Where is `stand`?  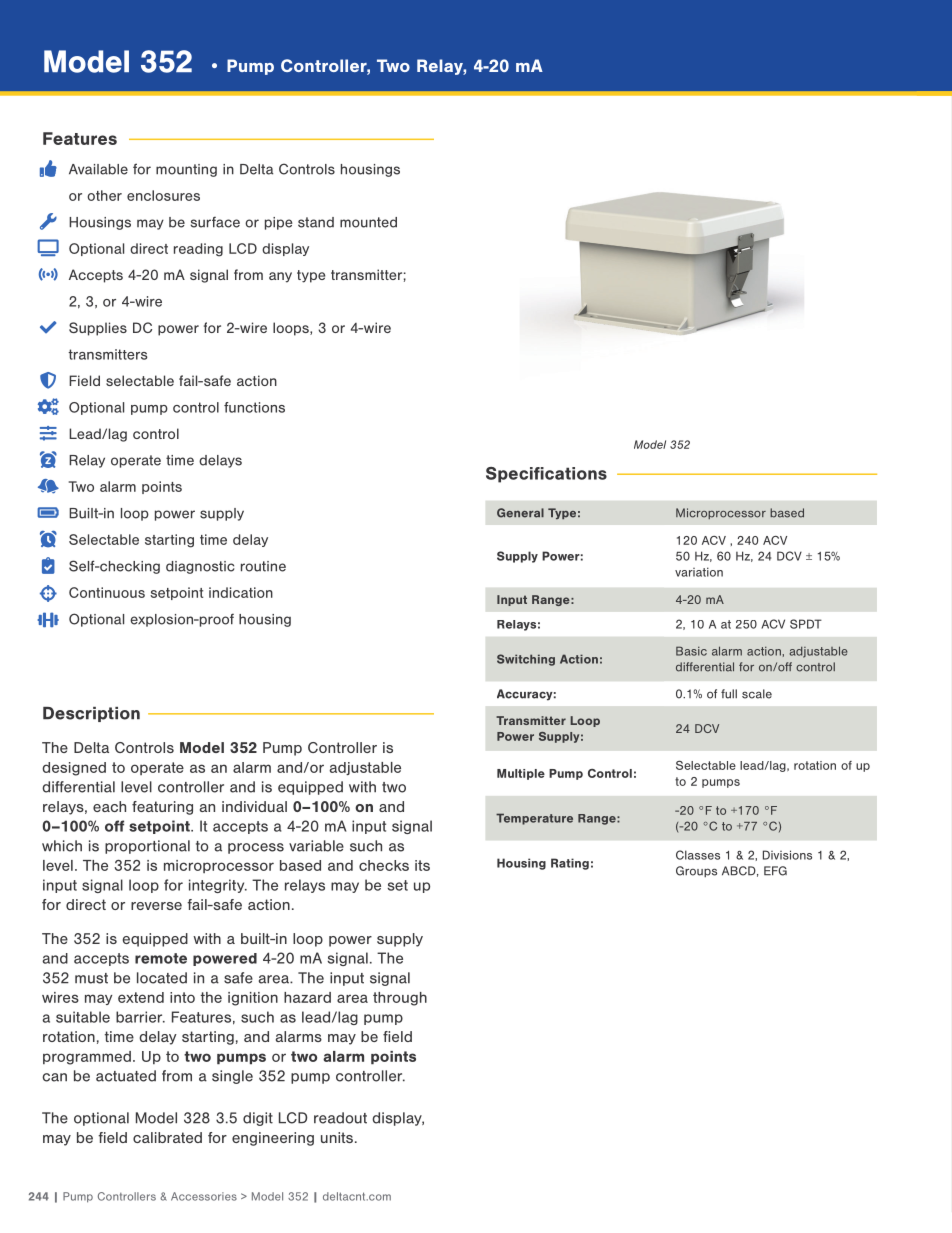
stand is located at coordinates (316, 222).
